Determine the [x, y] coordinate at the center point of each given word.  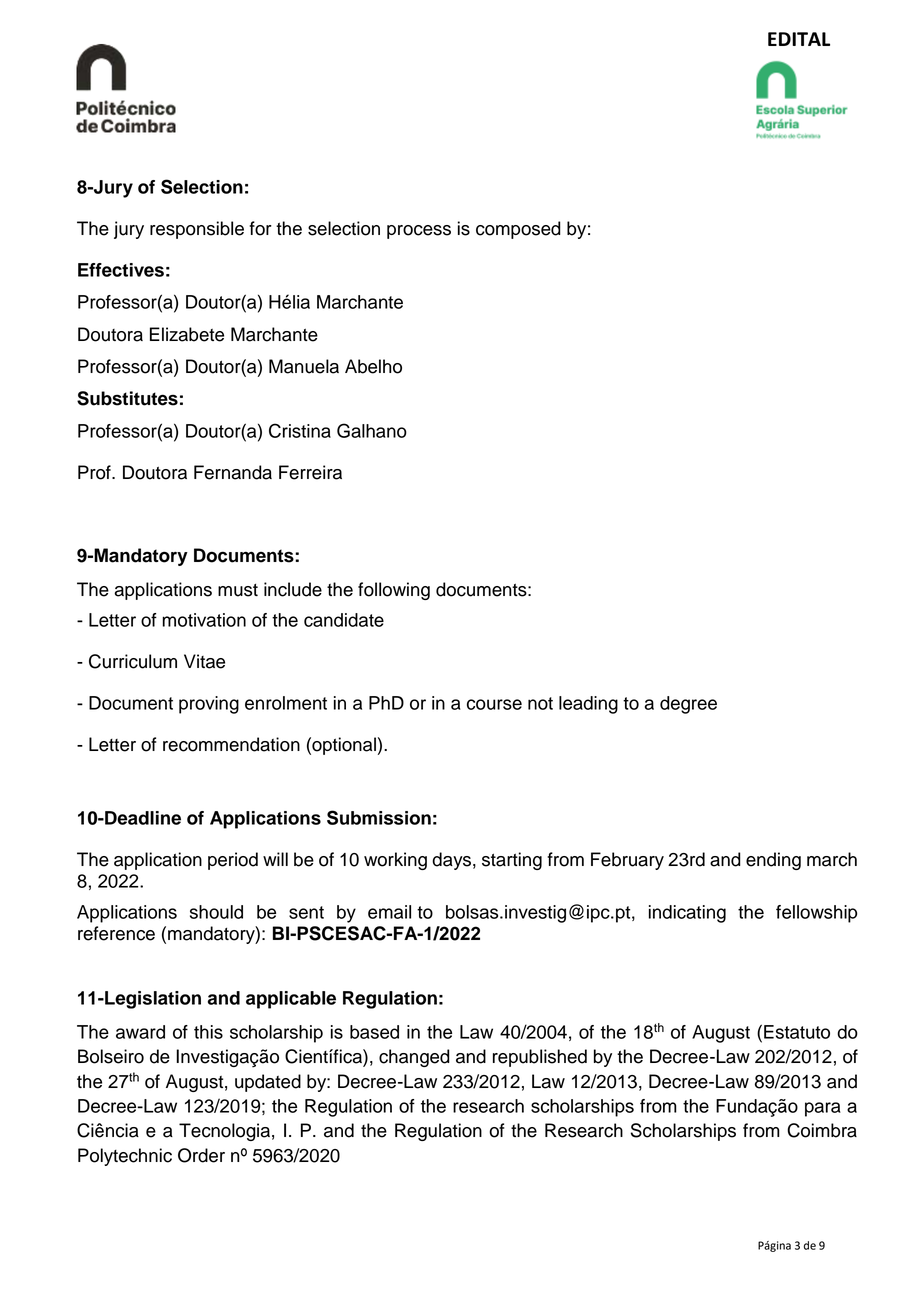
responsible [197, 230]
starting [512, 861]
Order [201, 1155]
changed [414, 1058]
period [233, 861]
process [419, 232]
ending [773, 861]
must [238, 590]
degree [688, 705]
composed [518, 230]
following [394, 591]
